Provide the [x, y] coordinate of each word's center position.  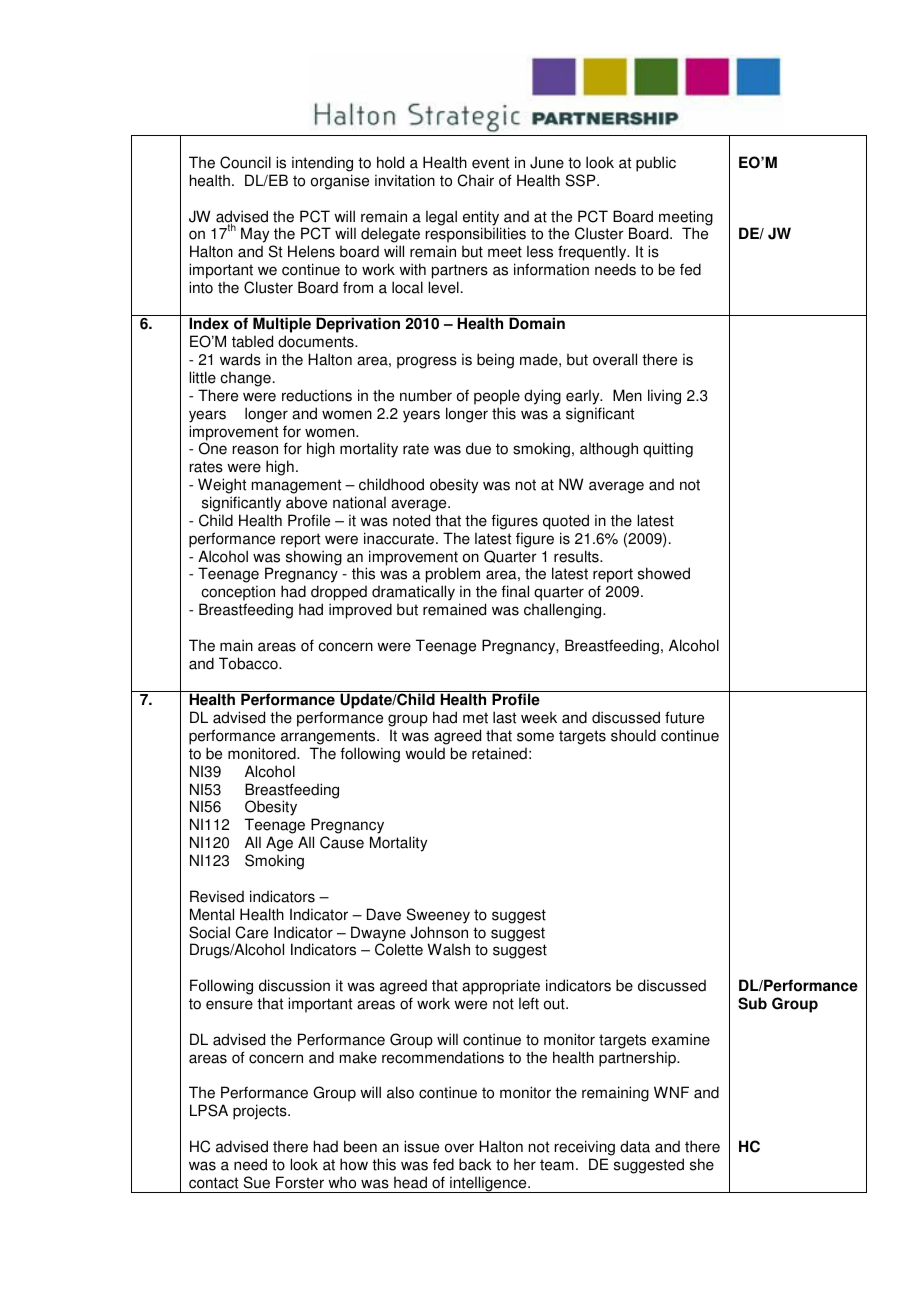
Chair [475, 180]
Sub [752, 1003]
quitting [668, 450]
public [656, 164]
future [684, 717]
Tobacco [249, 663]
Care [251, 932]
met [475, 718]
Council [245, 162]
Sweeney [438, 916]
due [478, 448]
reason [255, 450]
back [475, 1164]
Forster [300, 1182]
